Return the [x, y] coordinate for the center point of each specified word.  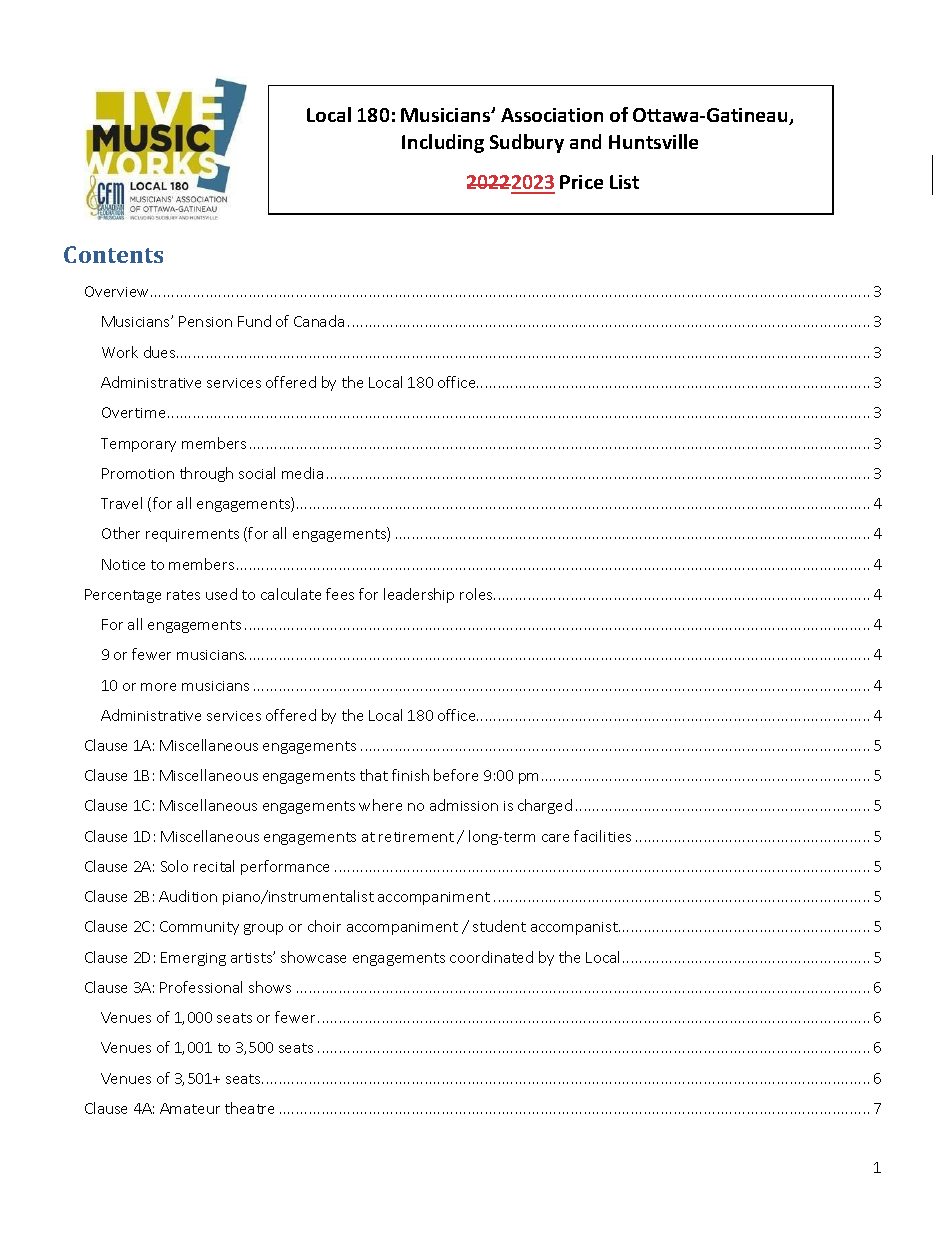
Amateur [190, 1108]
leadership [419, 595]
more [158, 687]
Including [443, 143]
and [585, 141]
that [374, 775]
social [257, 473]
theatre [249, 1108]
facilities [602, 836]
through [206, 474]
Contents [113, 254]
